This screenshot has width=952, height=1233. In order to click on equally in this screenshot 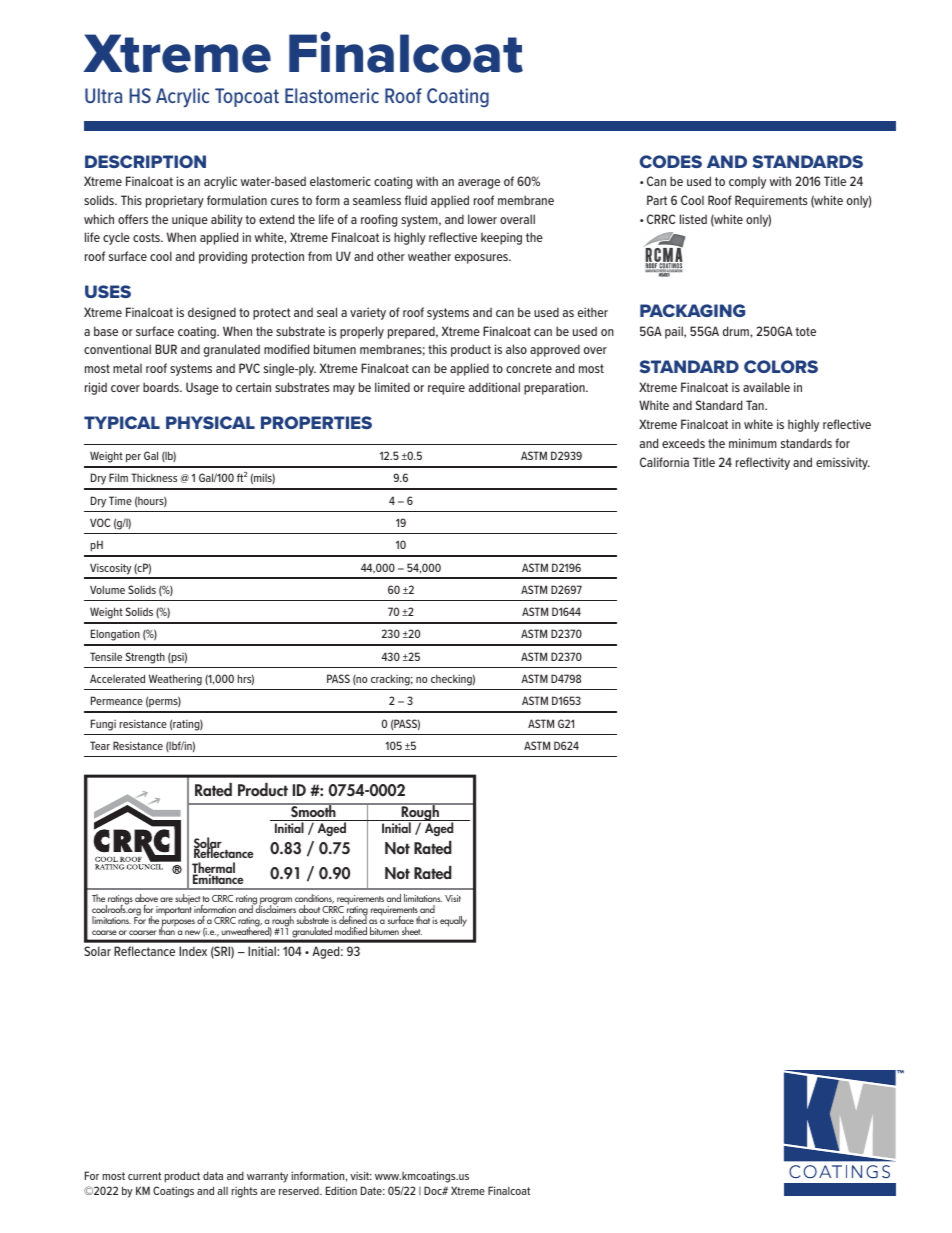, I will do `click(453, 921)`.
